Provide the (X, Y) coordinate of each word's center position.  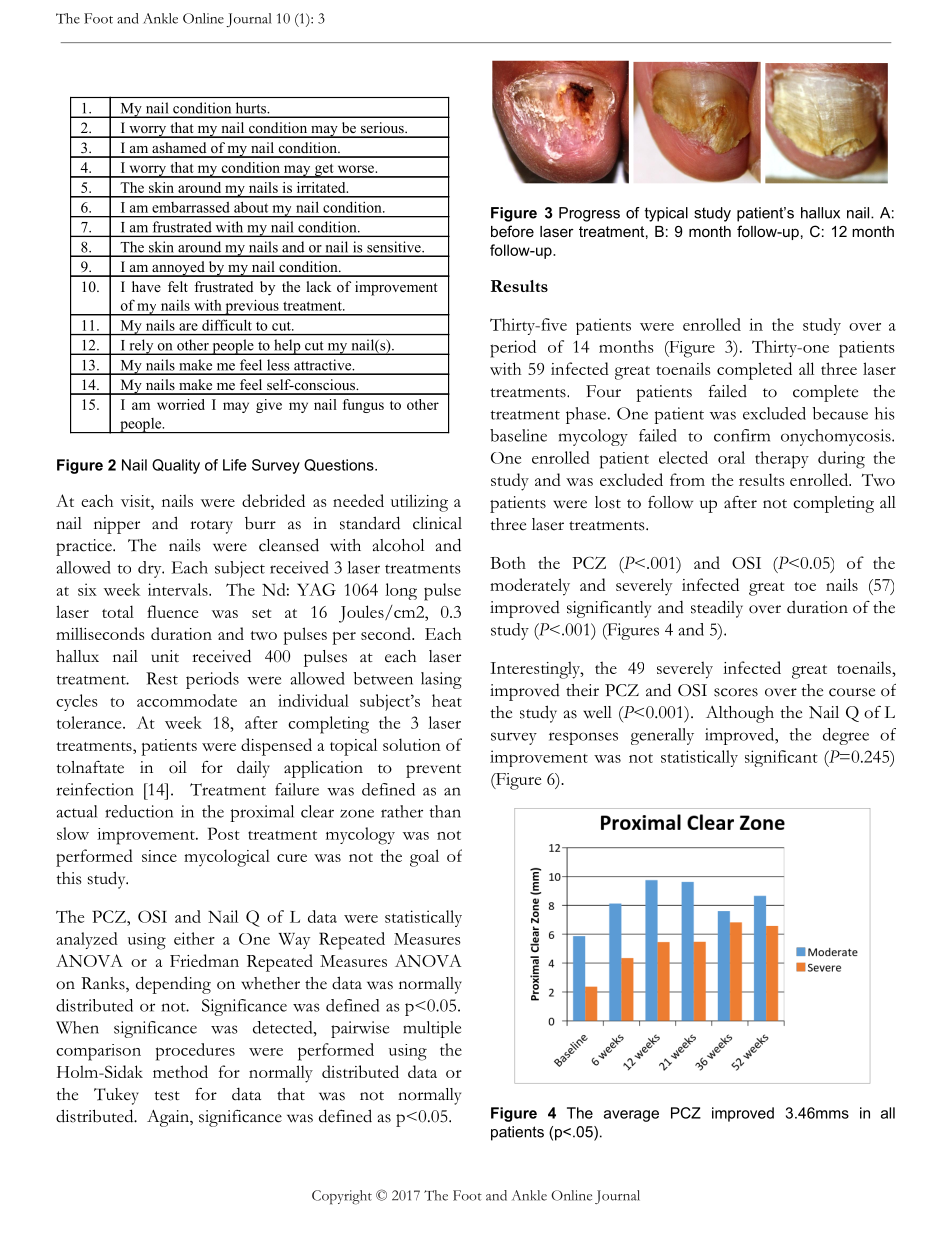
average (631, 1116)
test (167, 1096)
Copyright (342, 1197)
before (512, 231)
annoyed (178, 269)
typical (666, 214)
